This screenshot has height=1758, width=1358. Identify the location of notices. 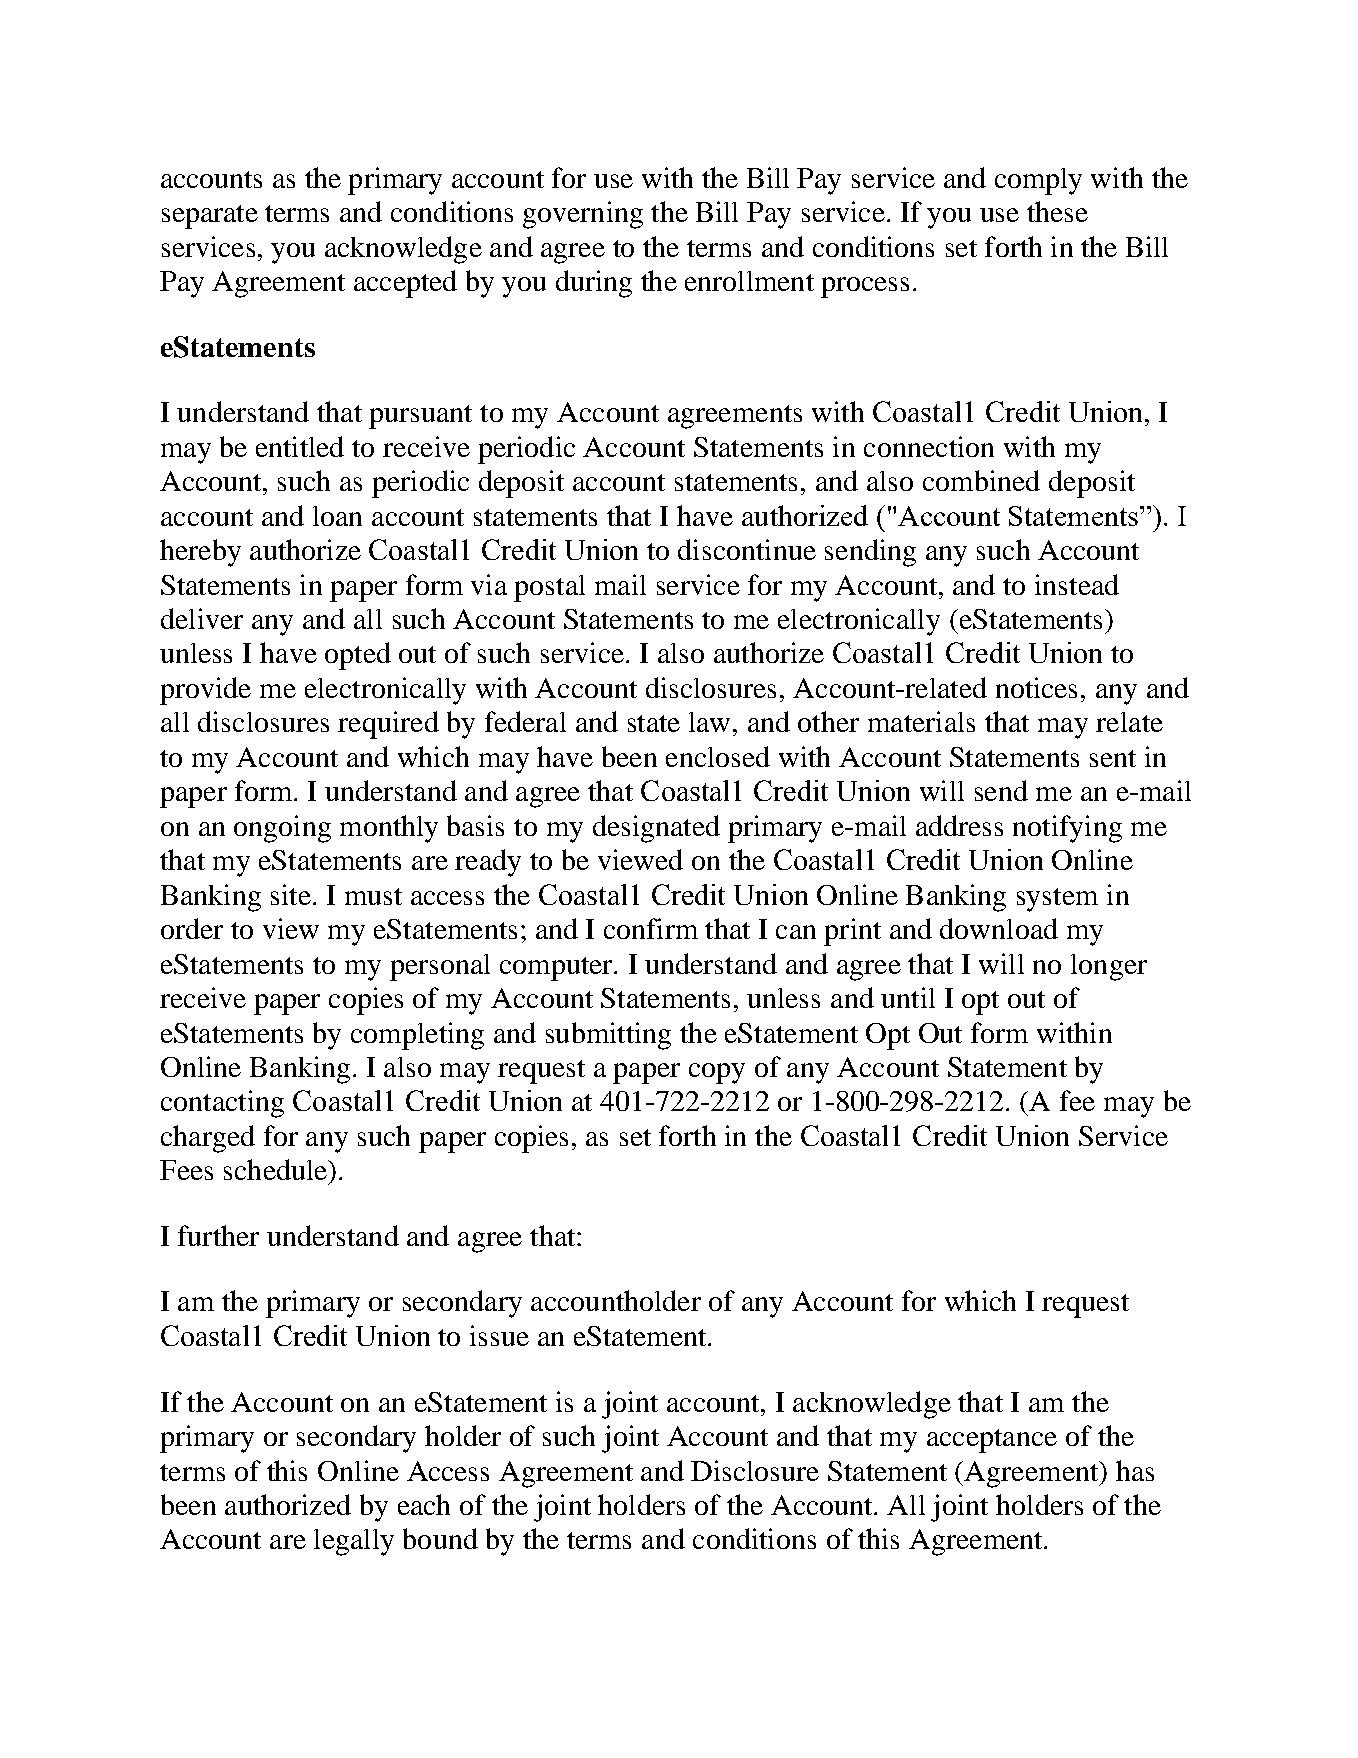
(1036, 687).
